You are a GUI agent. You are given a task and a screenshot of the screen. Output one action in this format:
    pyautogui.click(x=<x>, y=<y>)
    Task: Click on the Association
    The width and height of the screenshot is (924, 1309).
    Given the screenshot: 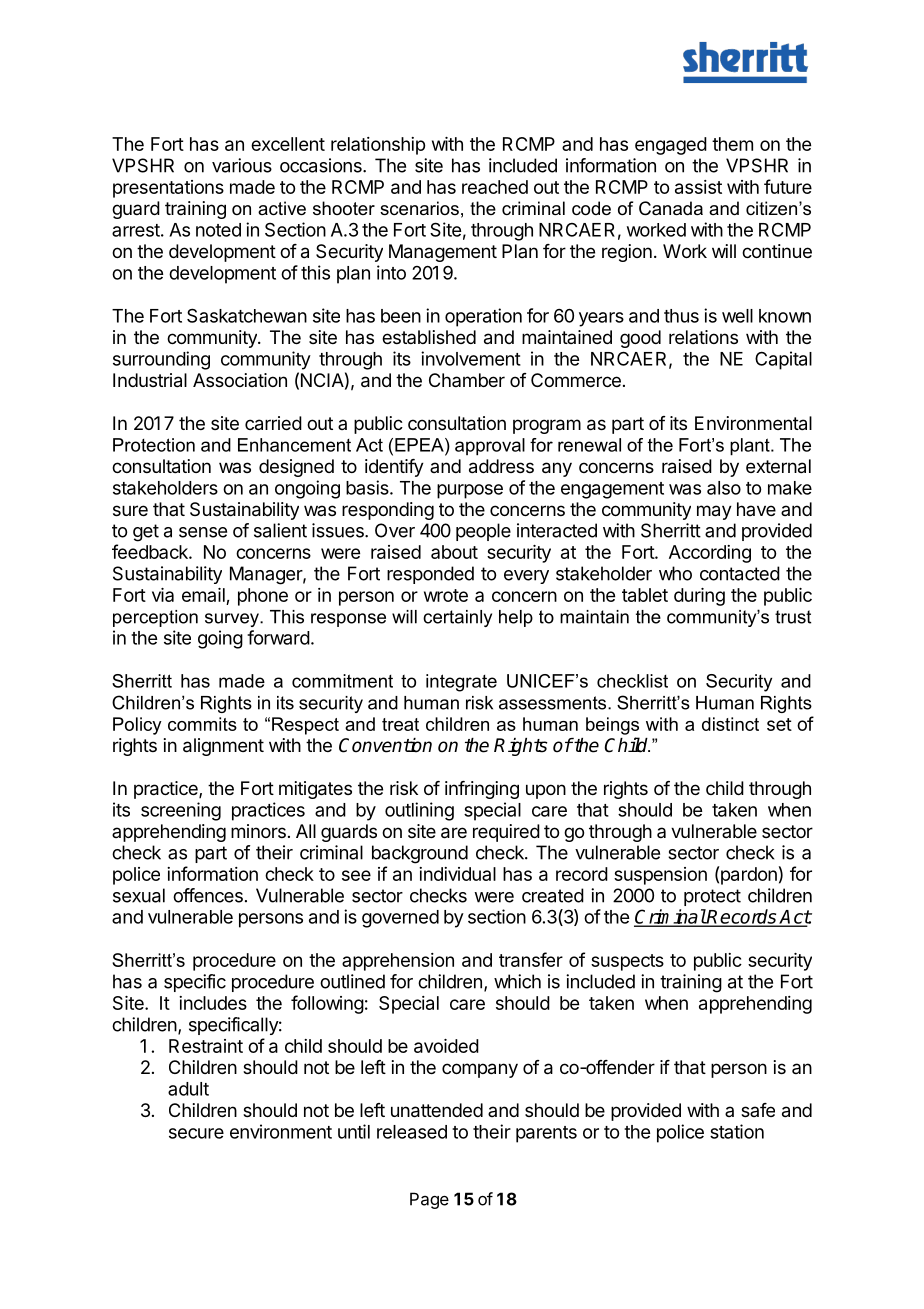 What is the action you would take?
    pyautogui.click(x=240, y=380)
